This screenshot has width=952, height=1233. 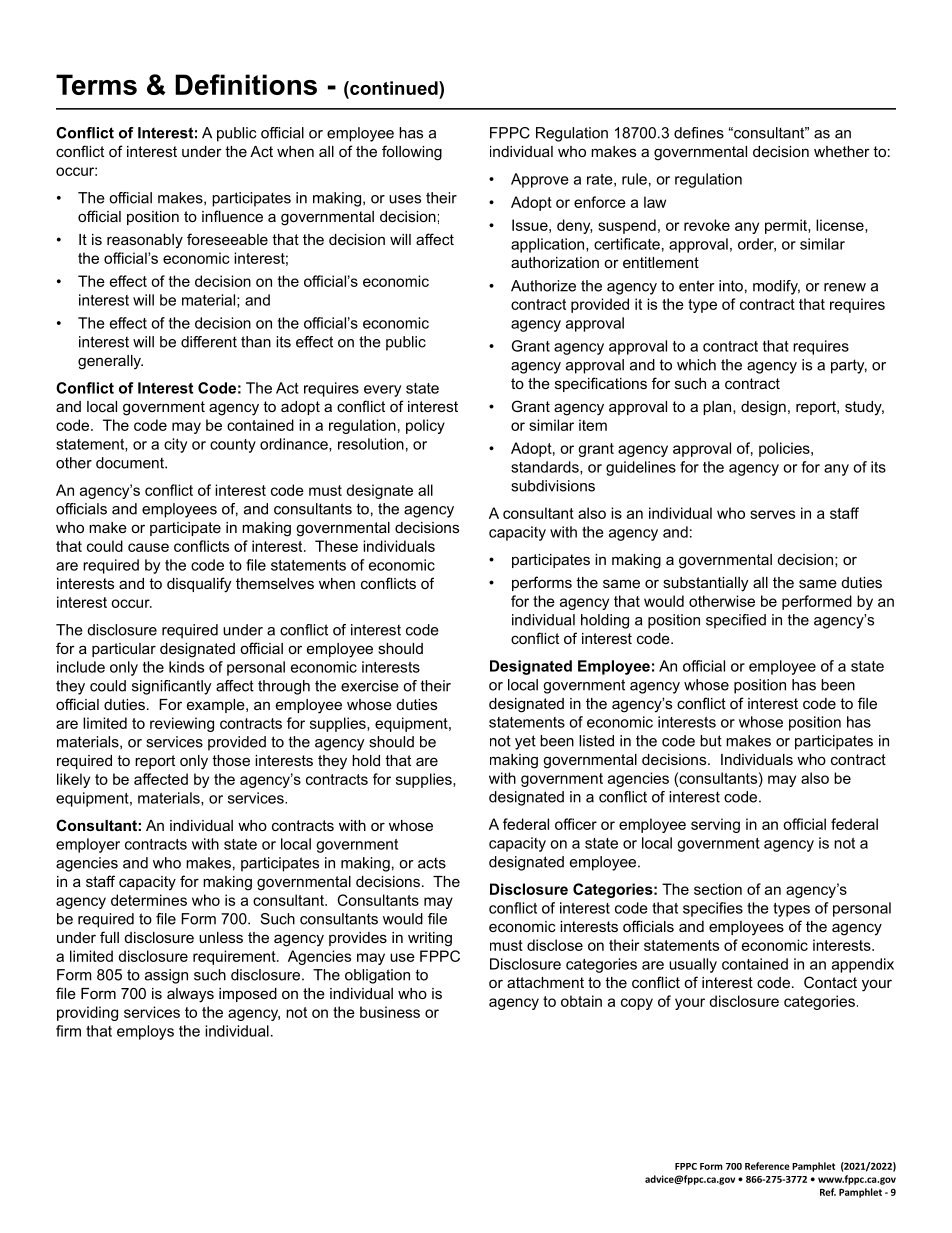 I want to click on particular, so click(x=124, y=650).
